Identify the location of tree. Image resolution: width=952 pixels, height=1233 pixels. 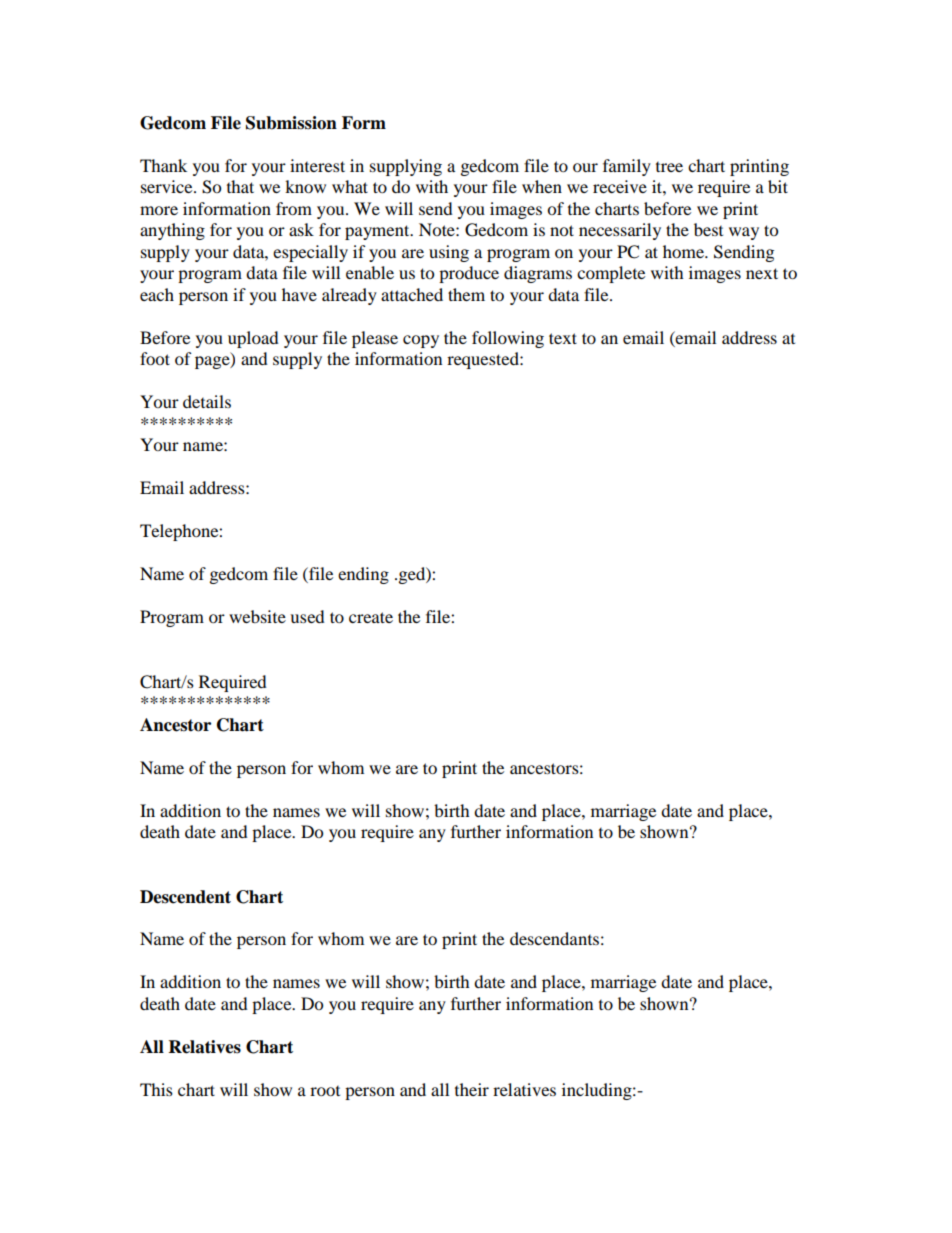
(669, 167).
